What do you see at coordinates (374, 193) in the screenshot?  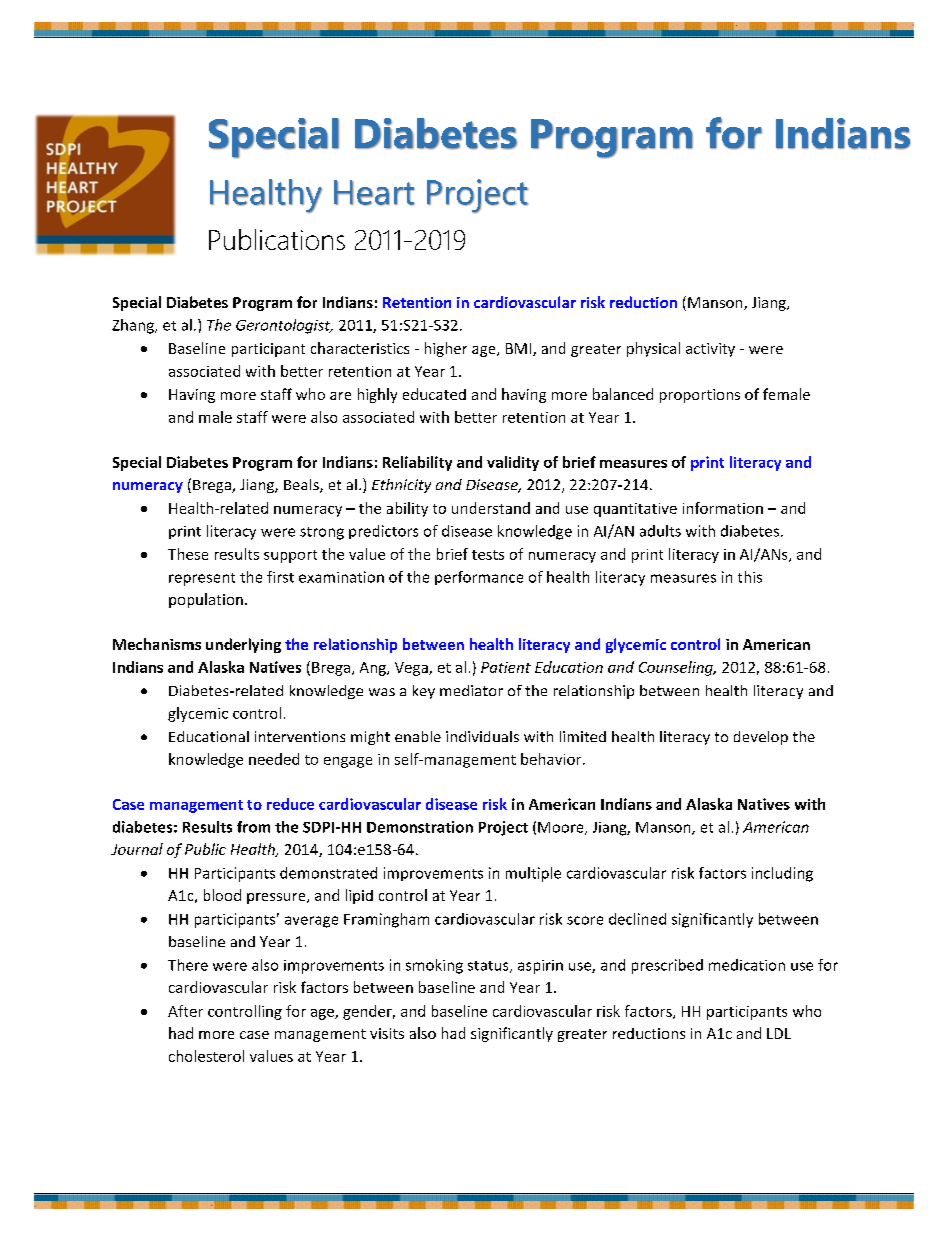 I see `Heart` at bounding box center [374, 193].
